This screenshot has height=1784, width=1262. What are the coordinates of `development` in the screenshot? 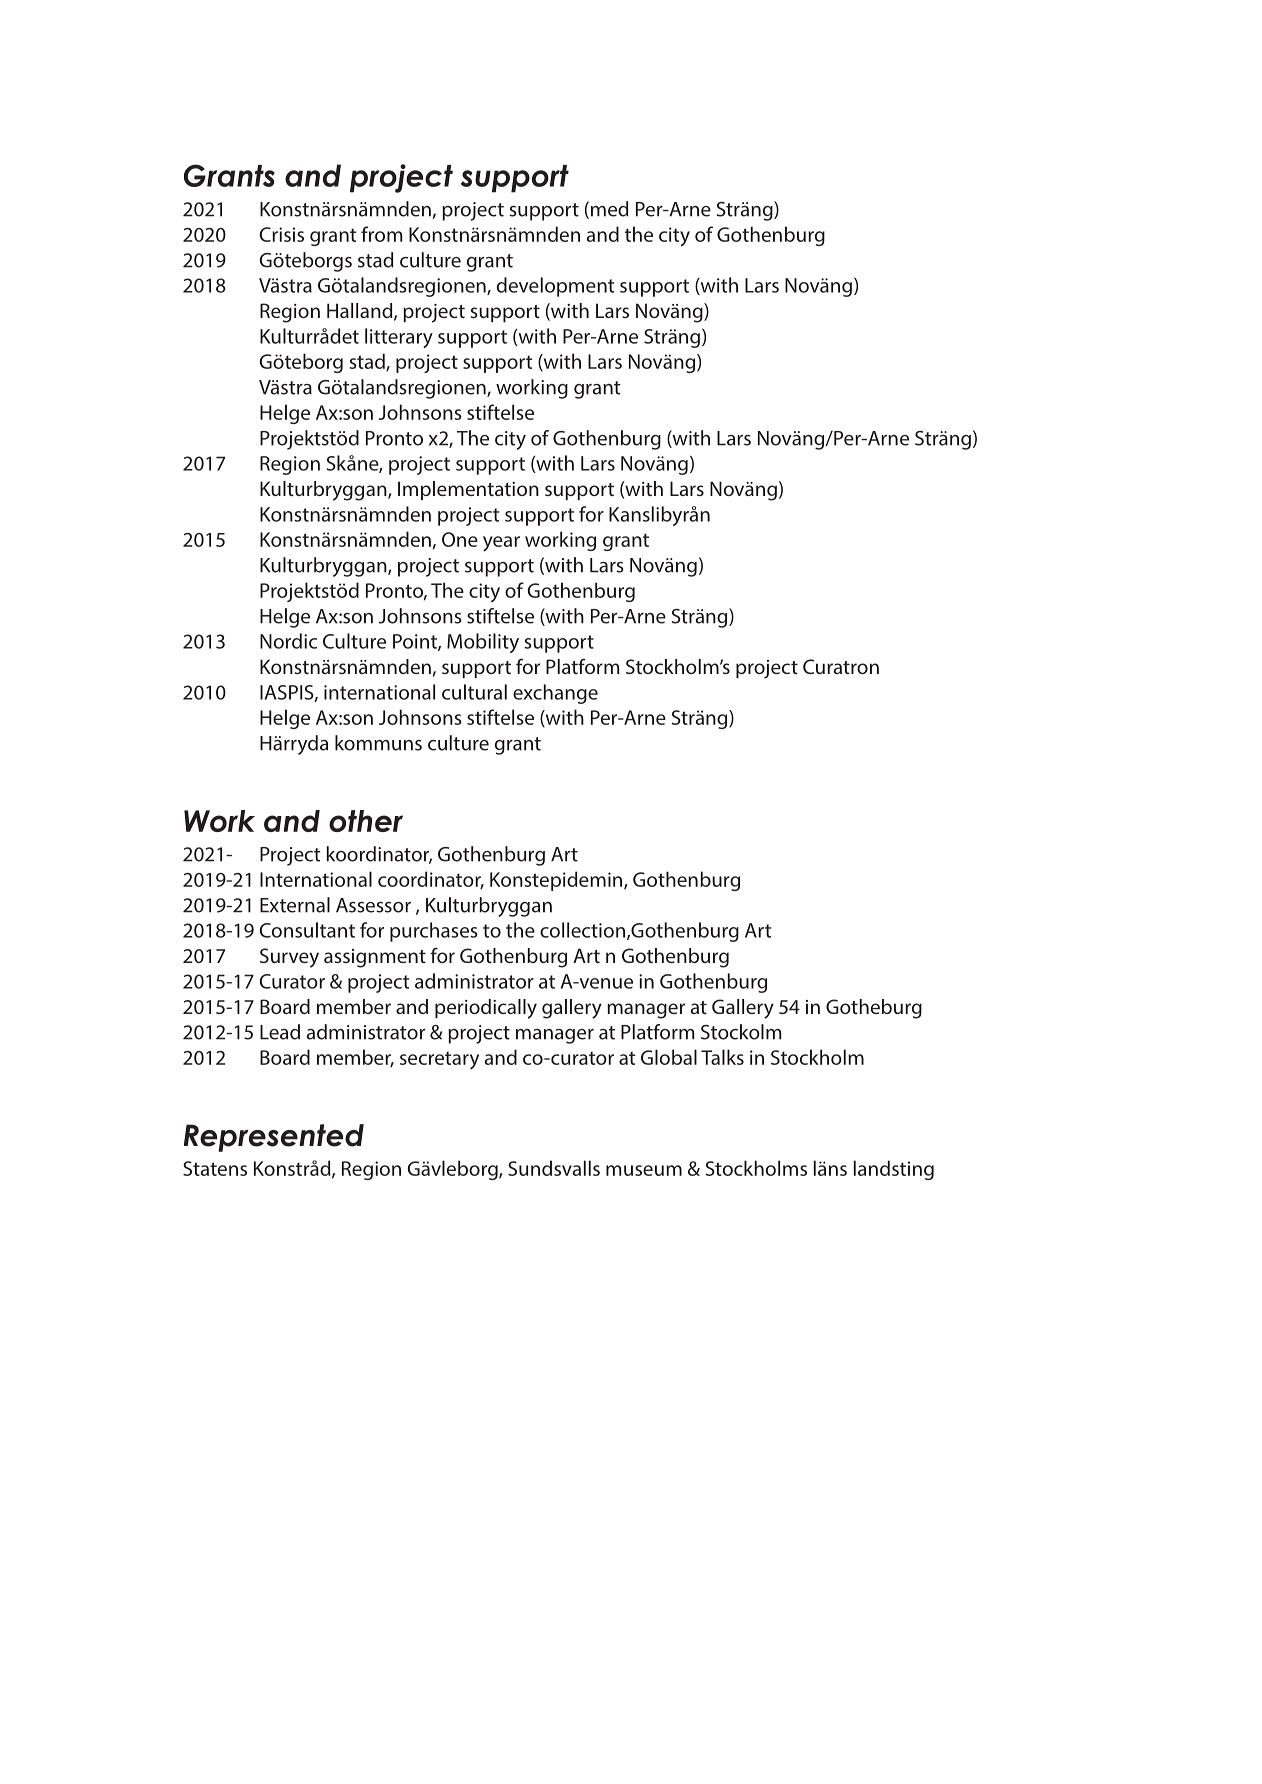 It's located at (555, 287).
